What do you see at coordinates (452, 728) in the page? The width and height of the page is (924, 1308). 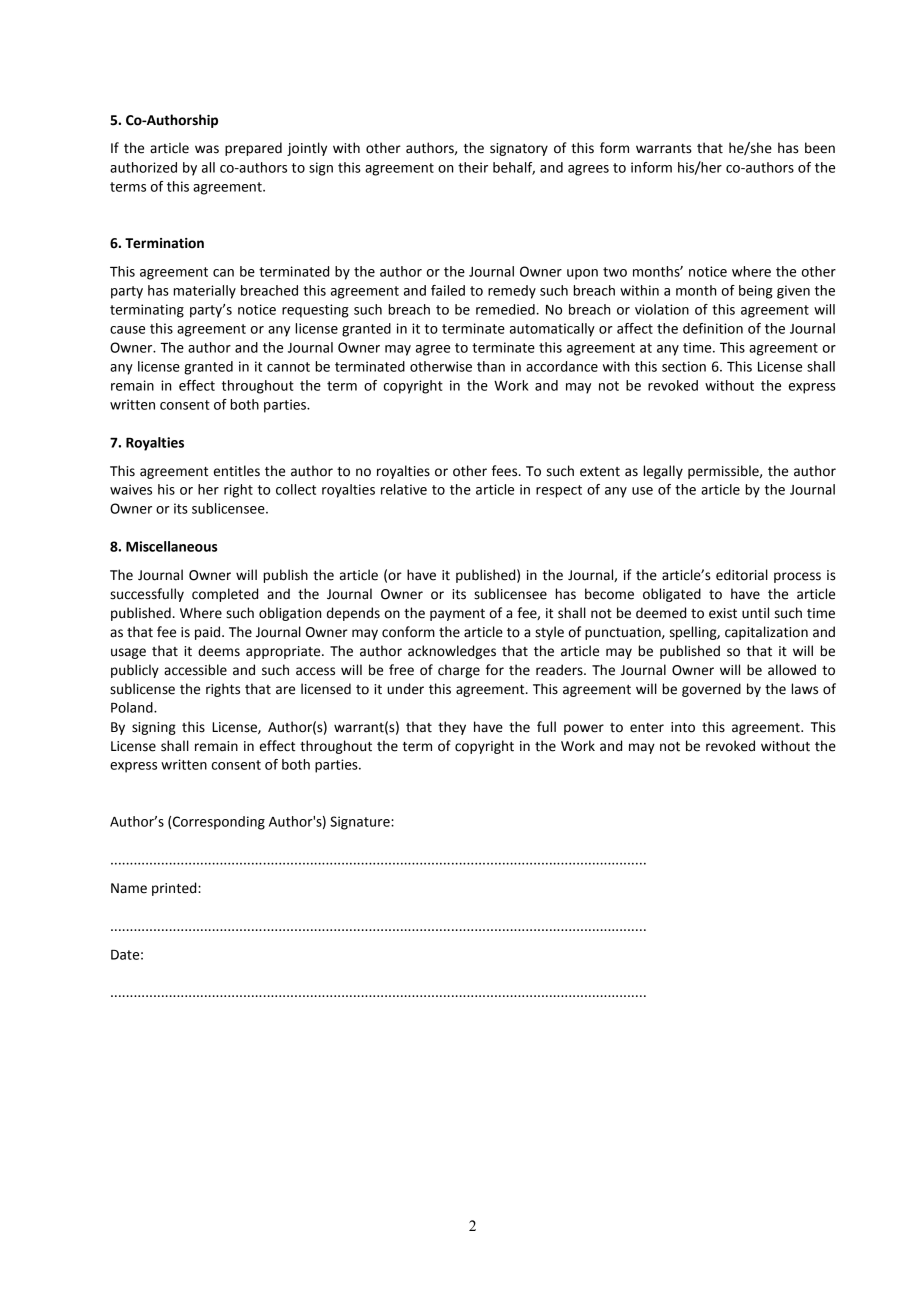 I see `they` at bounding box center [452, 728].
